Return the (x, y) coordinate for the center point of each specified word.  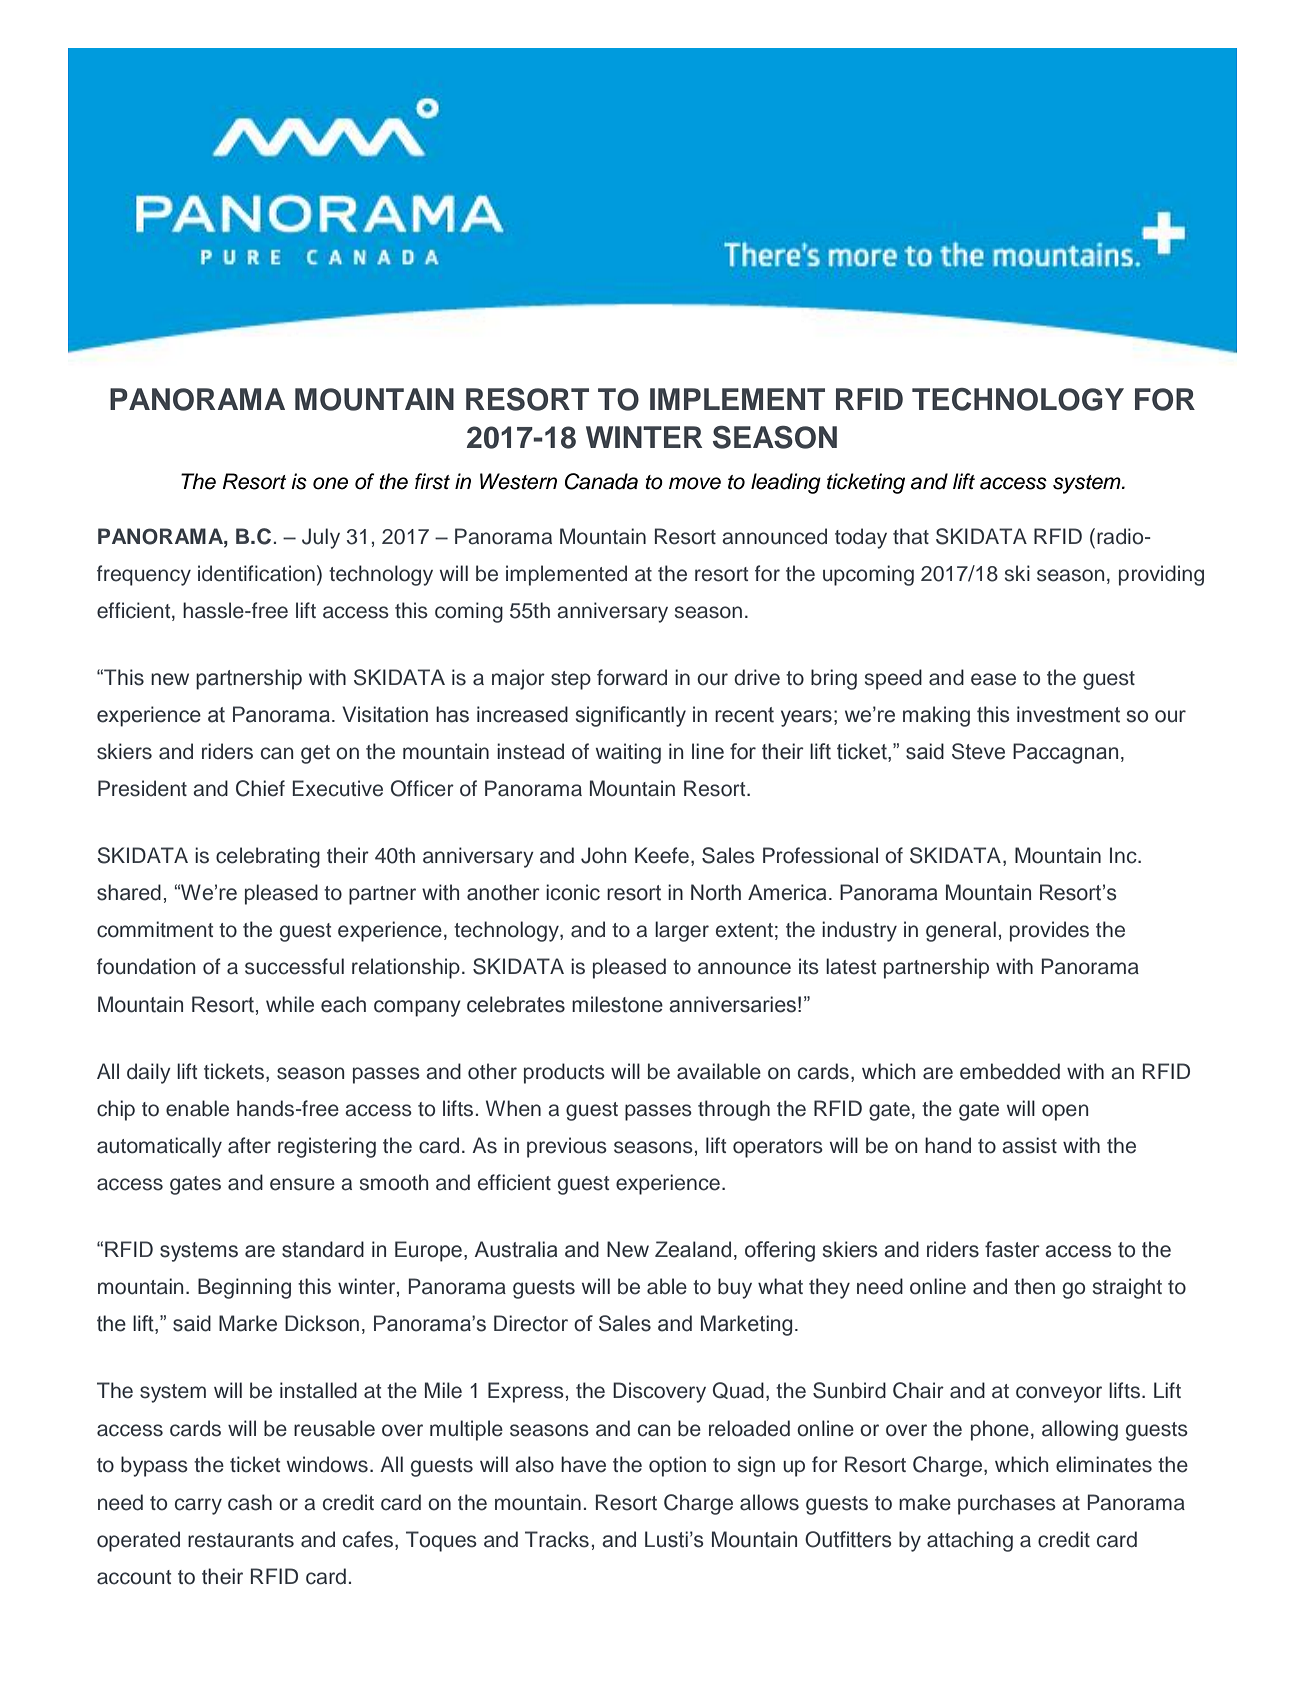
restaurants (241, 1540)
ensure (302, 1184)
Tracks (557, 1539)
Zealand (693, 1249)
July (321, 538)
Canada (601, 481)
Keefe (662, 855)
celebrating (268, 857)
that (911, 536)
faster (1012, 1249)
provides (1049, 931)
